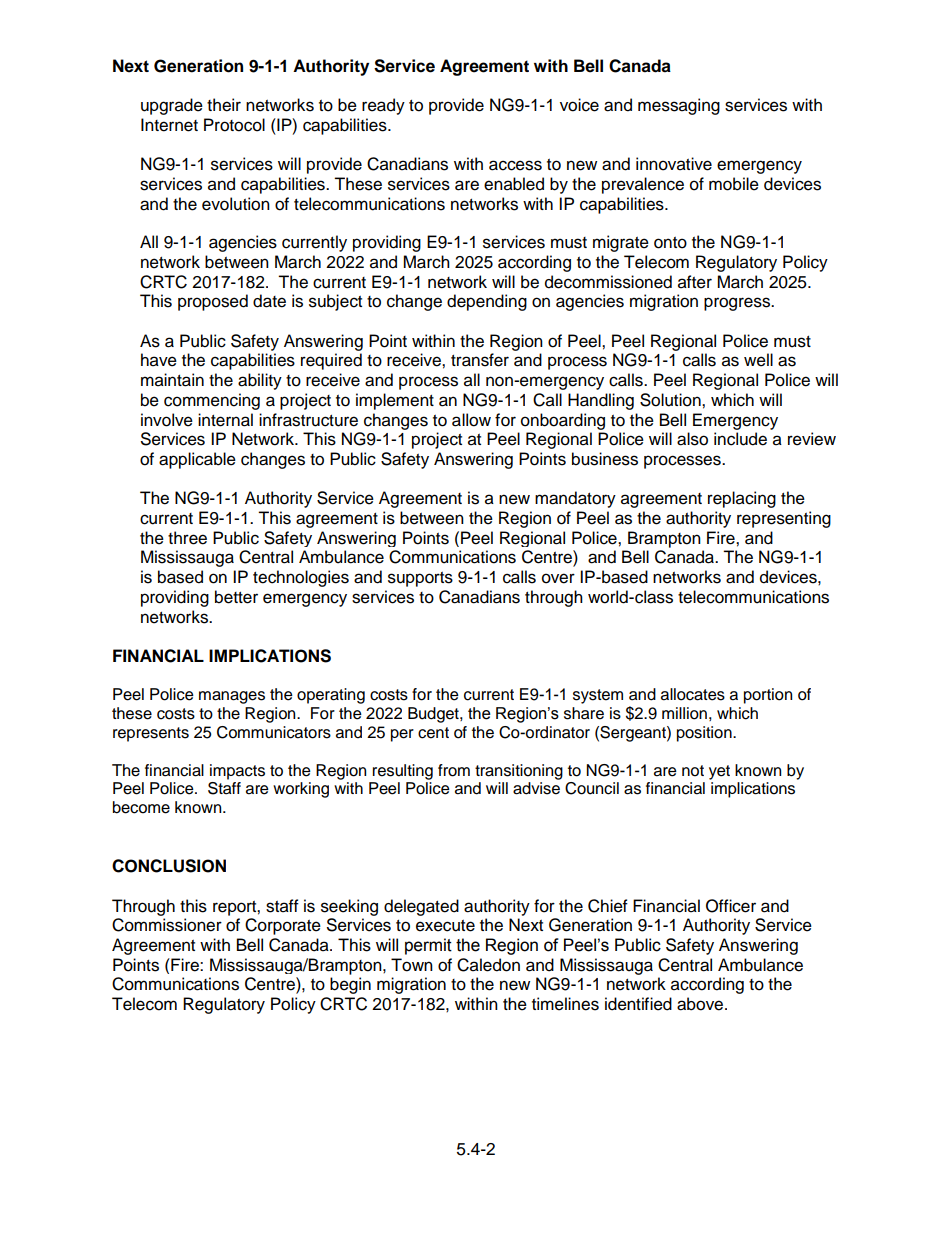 Image resolution: width=952 pixels, height=1233 pixels. I want to click on three, so click(187, 538).
